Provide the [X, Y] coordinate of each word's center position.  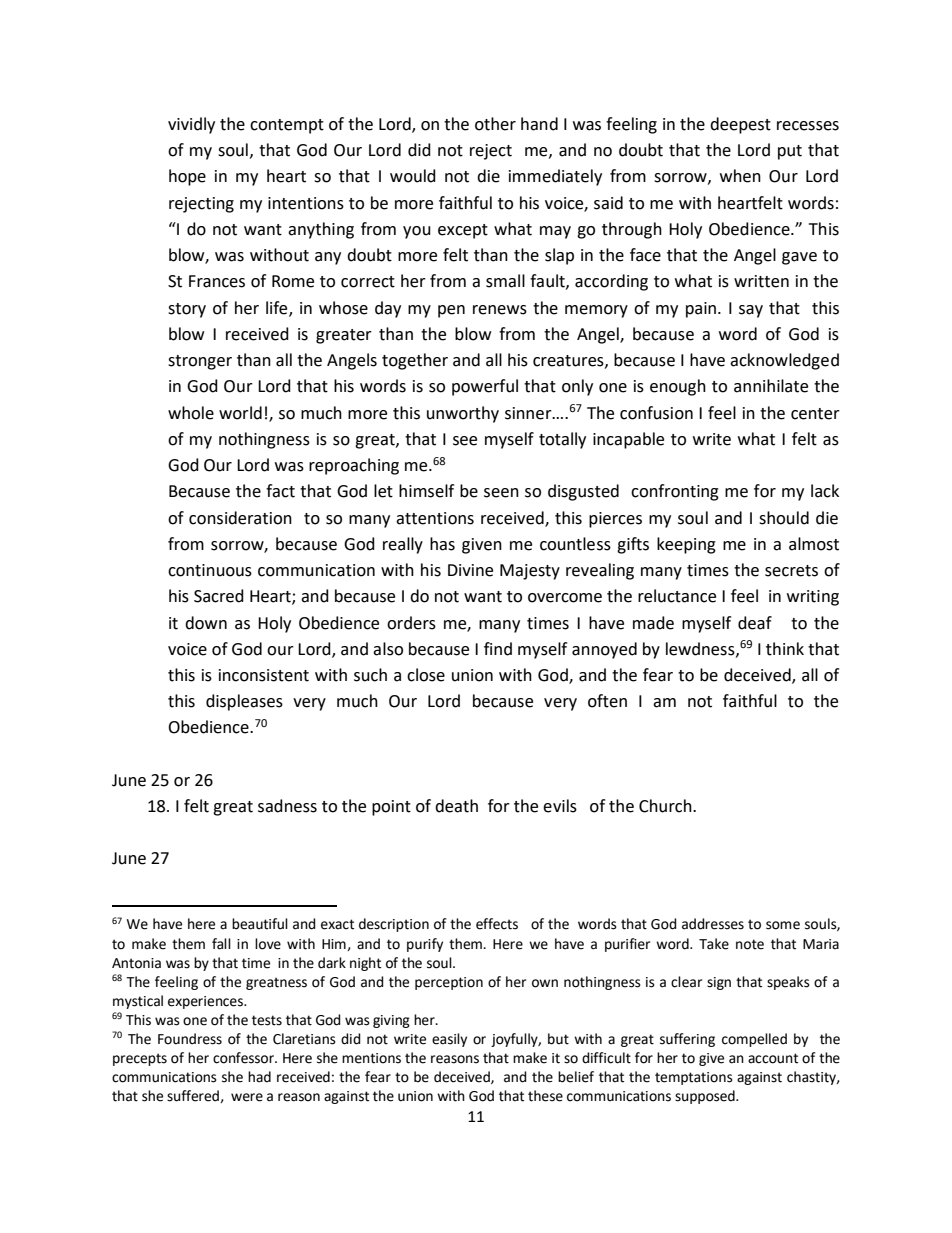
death [456, 806]
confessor [244, 1058]
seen [501, 493]
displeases [244, 702]
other [495, 124]
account [773, 1058]
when [740, 176]
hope [187, 177]
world [240, 413]
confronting [675, 492]
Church [666, 806]
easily [449, 1040]
